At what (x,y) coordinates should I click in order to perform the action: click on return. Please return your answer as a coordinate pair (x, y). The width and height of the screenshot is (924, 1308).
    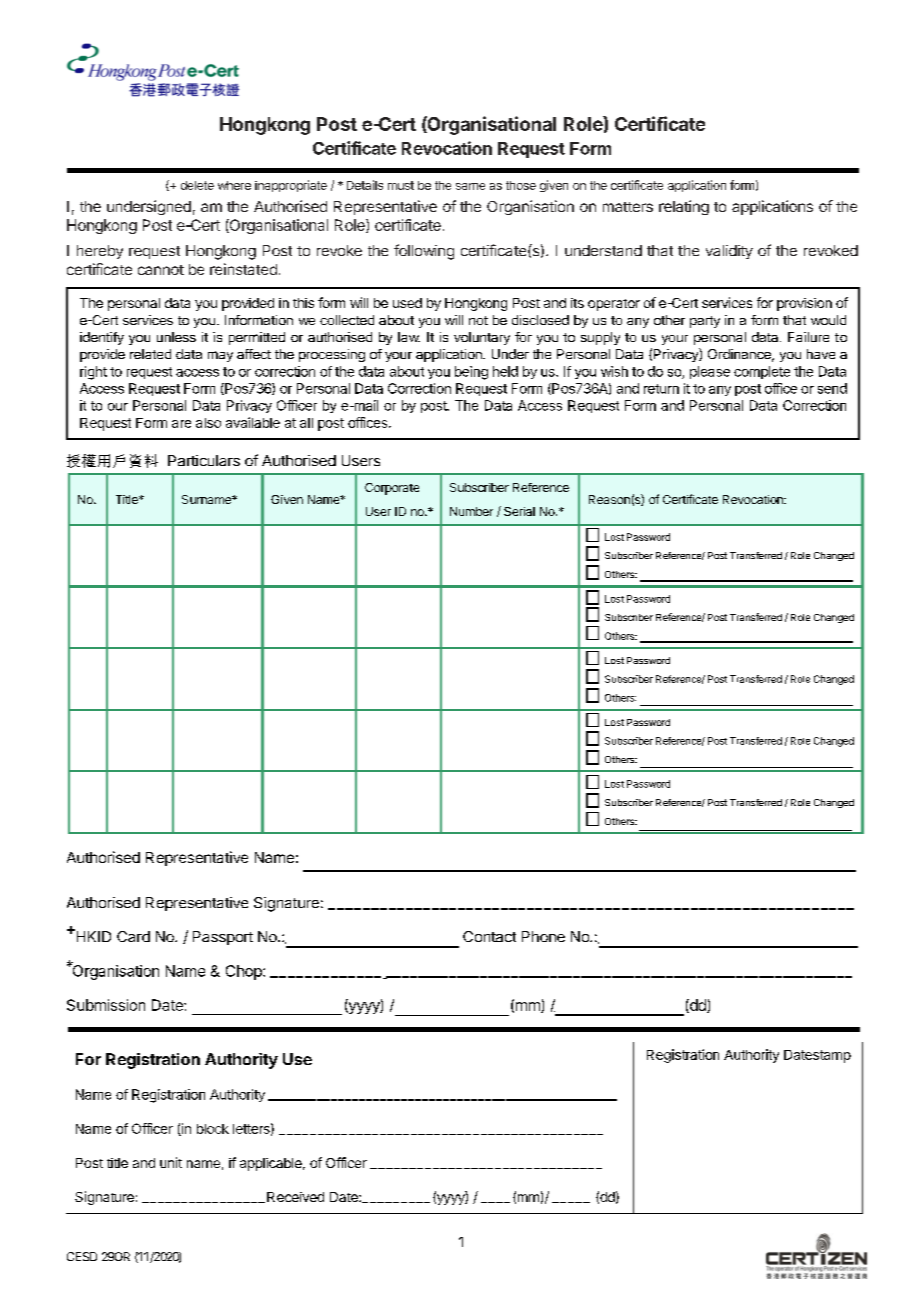
    Looking at the image, I should click on (661, 389).
